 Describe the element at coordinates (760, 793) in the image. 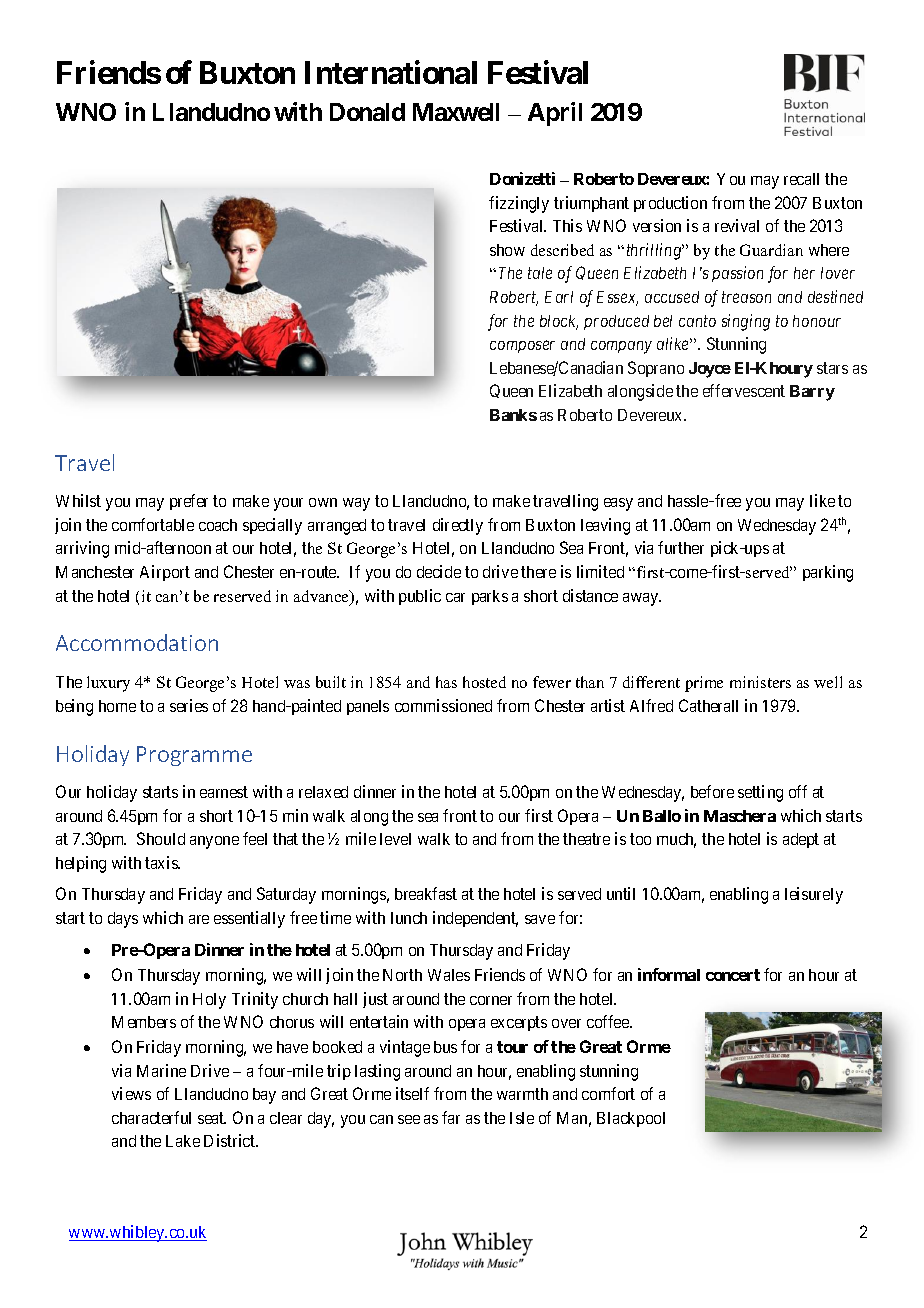

I see `setting` at that location.
